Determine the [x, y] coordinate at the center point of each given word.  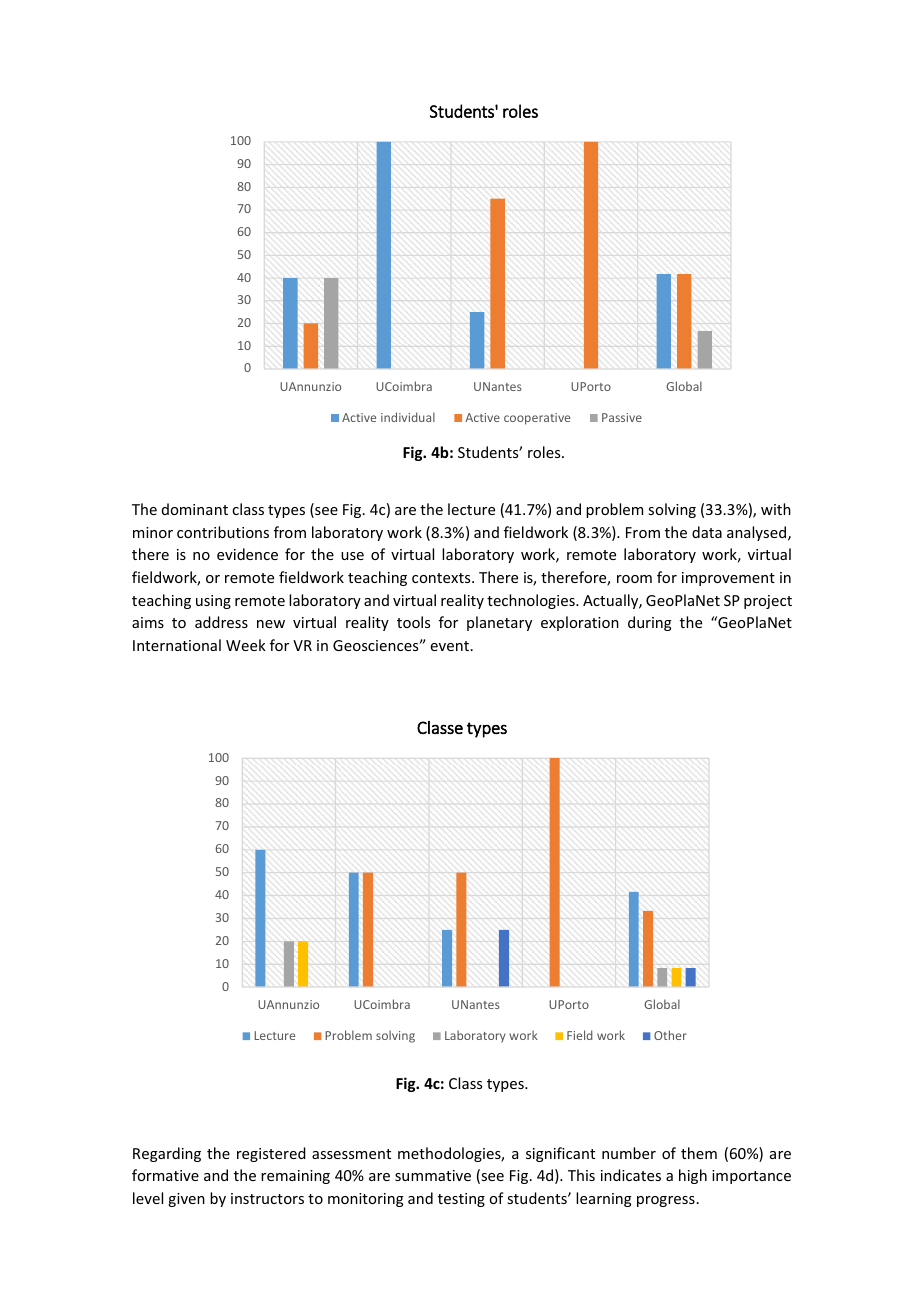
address [221, 622]
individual [408, 417]
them [699, 1153]
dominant [195, 509]
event [451, 646]
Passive [622, 417]
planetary [499, 623]
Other [670, 1035]
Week [246, 645]
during [650, 623]
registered [271, 1154]
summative [433, 1175]
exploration [580, 623]
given [186, 1200]
